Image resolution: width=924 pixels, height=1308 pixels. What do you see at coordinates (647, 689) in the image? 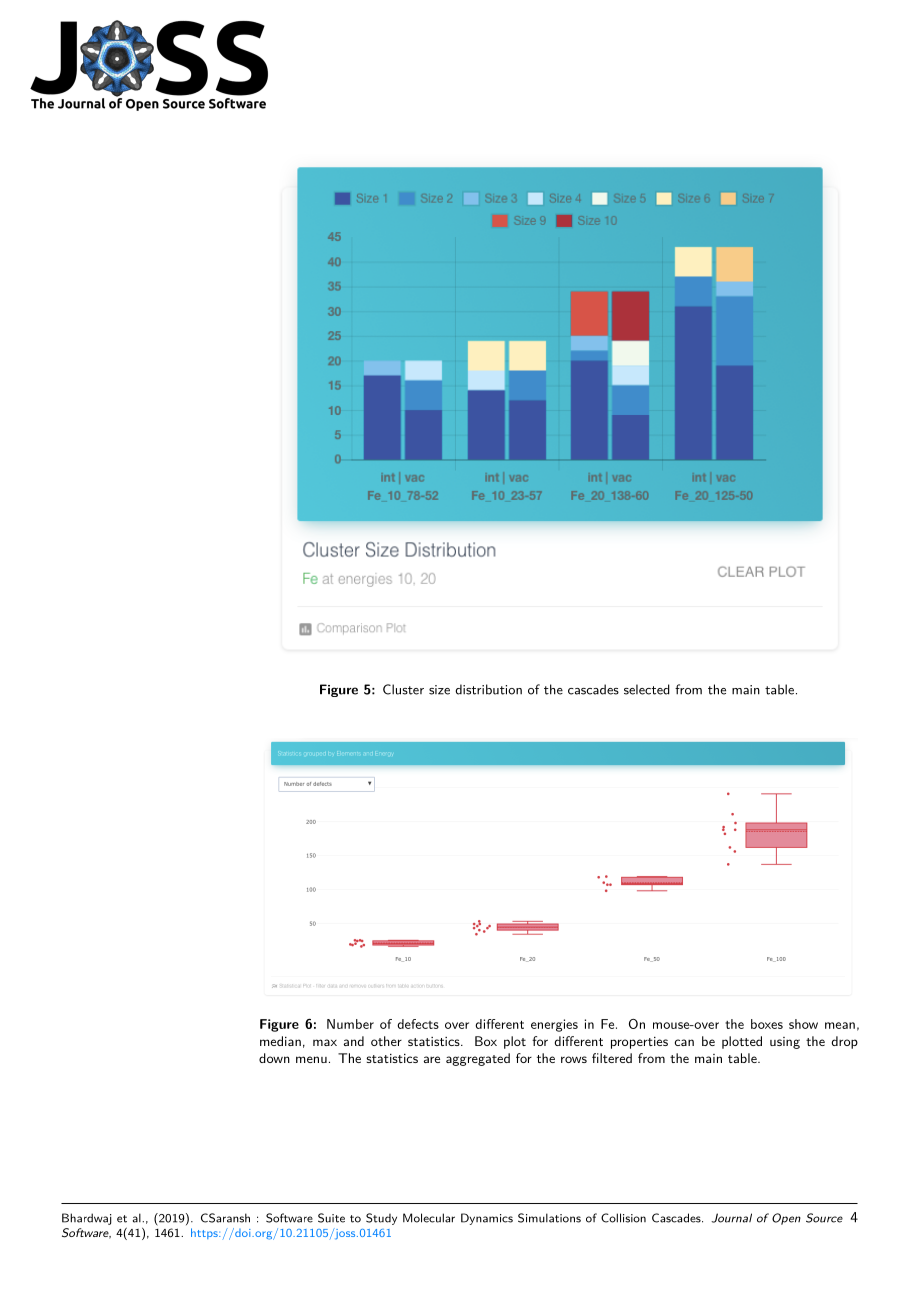
I see `selected` at bounding box center [647, 689].
